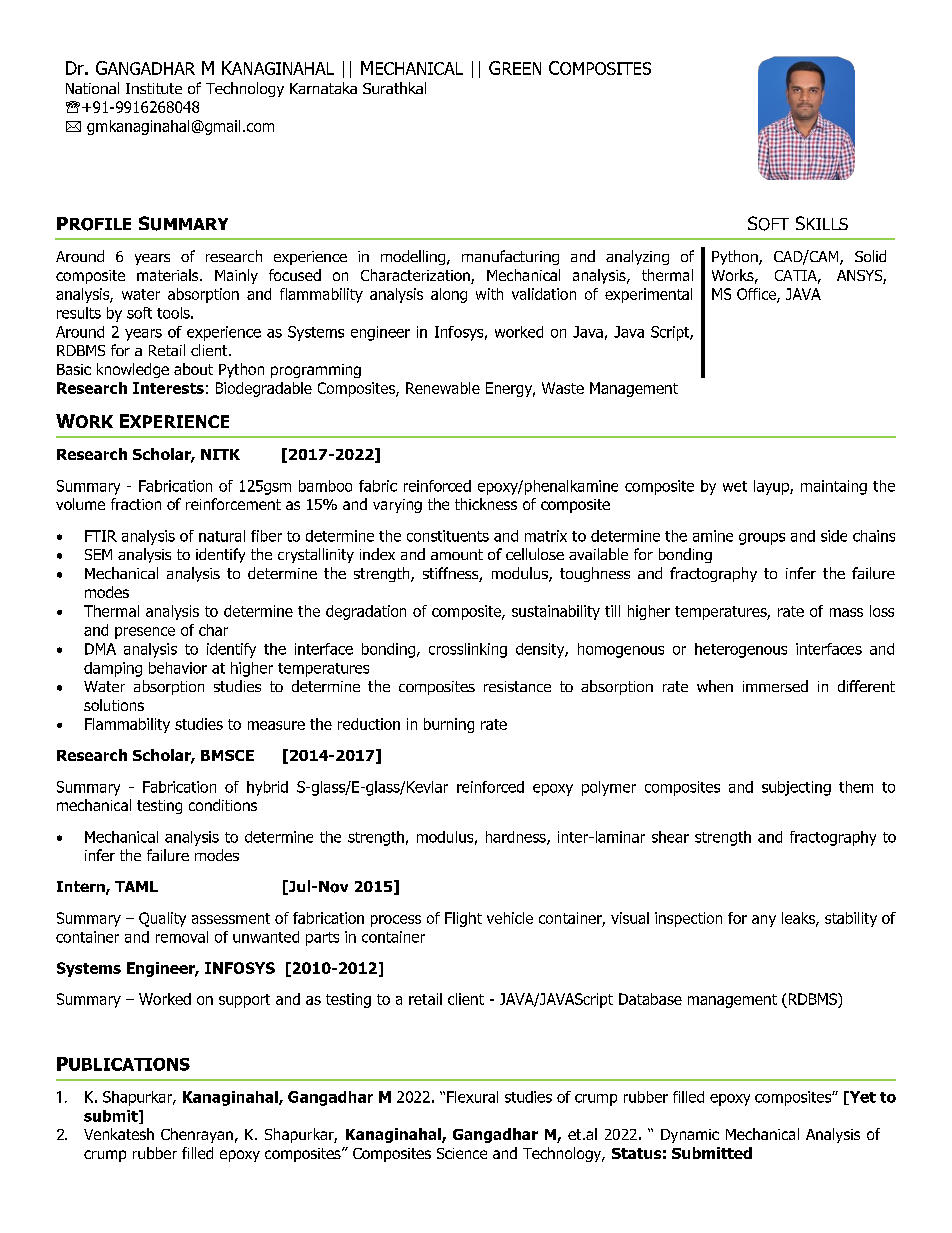 Image resolution: width=952 pixels, height=1233 pixels. What do you see at coordinates (517, 838) in the screenshot?
I see `hardness` at bounding box center [517, 838].
